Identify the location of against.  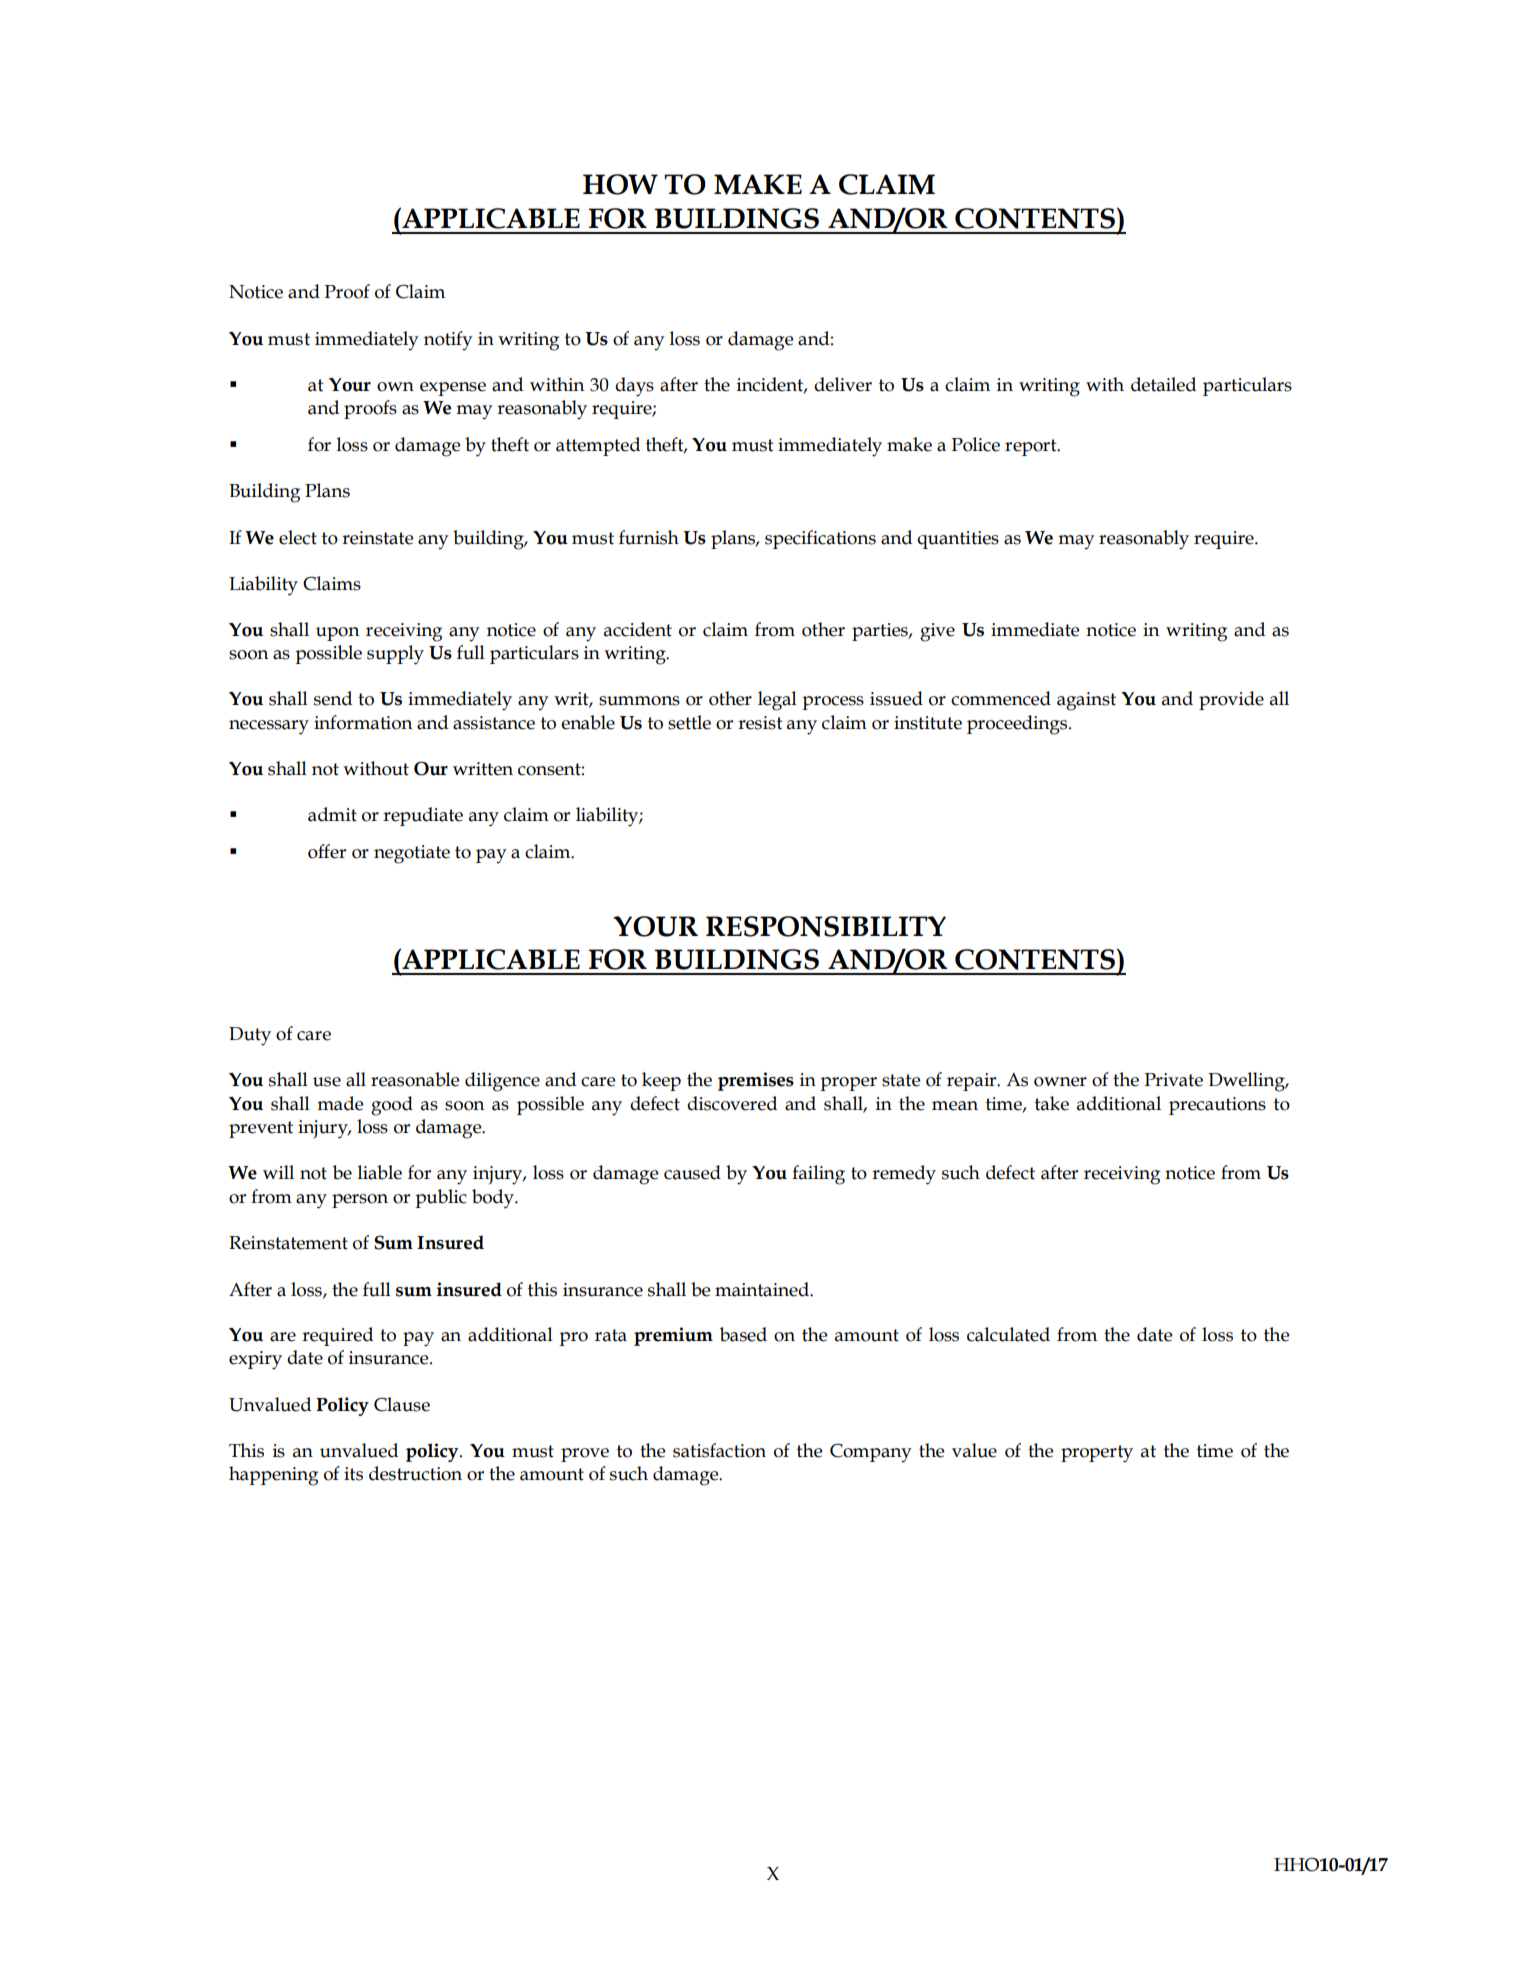
(1086, 701).
